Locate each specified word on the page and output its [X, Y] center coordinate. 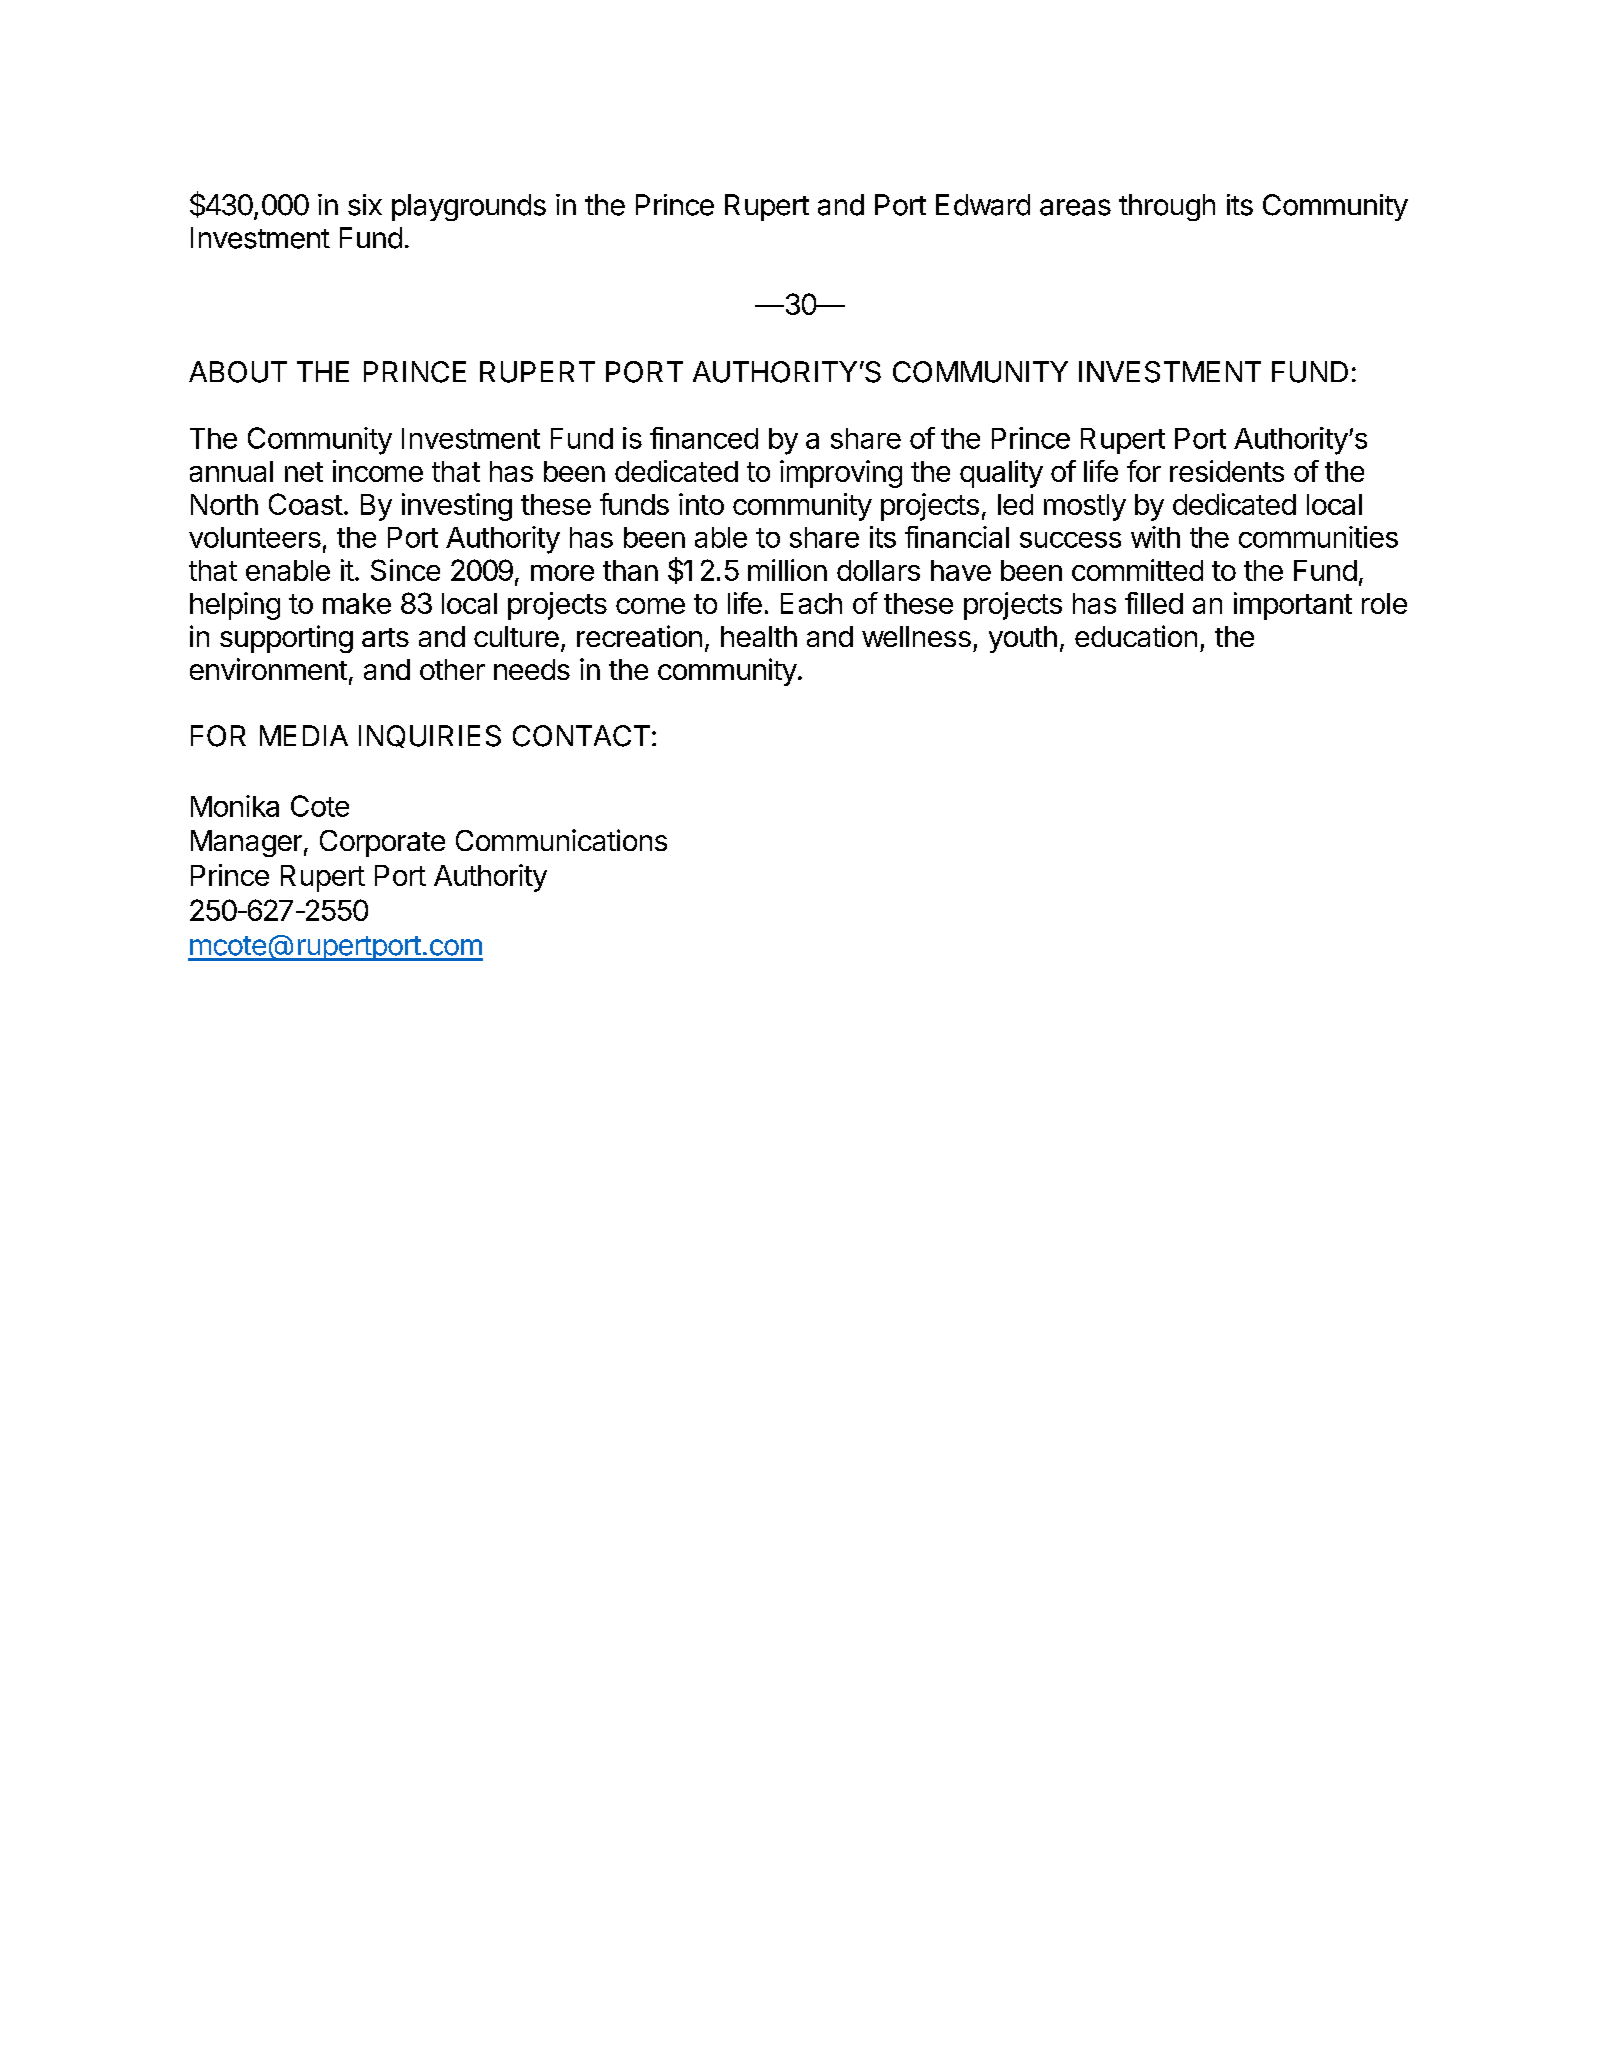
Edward [983, 205]
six [365, 205]
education [1136, 636]
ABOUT [238, 372]
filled [1154, 603]
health [759, 636]
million [787, 570]
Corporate [382, 843]
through [1167, 207]
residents [1227, 471]
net [304, 472]
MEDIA [304, 735]
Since [405, 570]
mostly [1085, 507]
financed [704, 438]
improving [841, 474]
